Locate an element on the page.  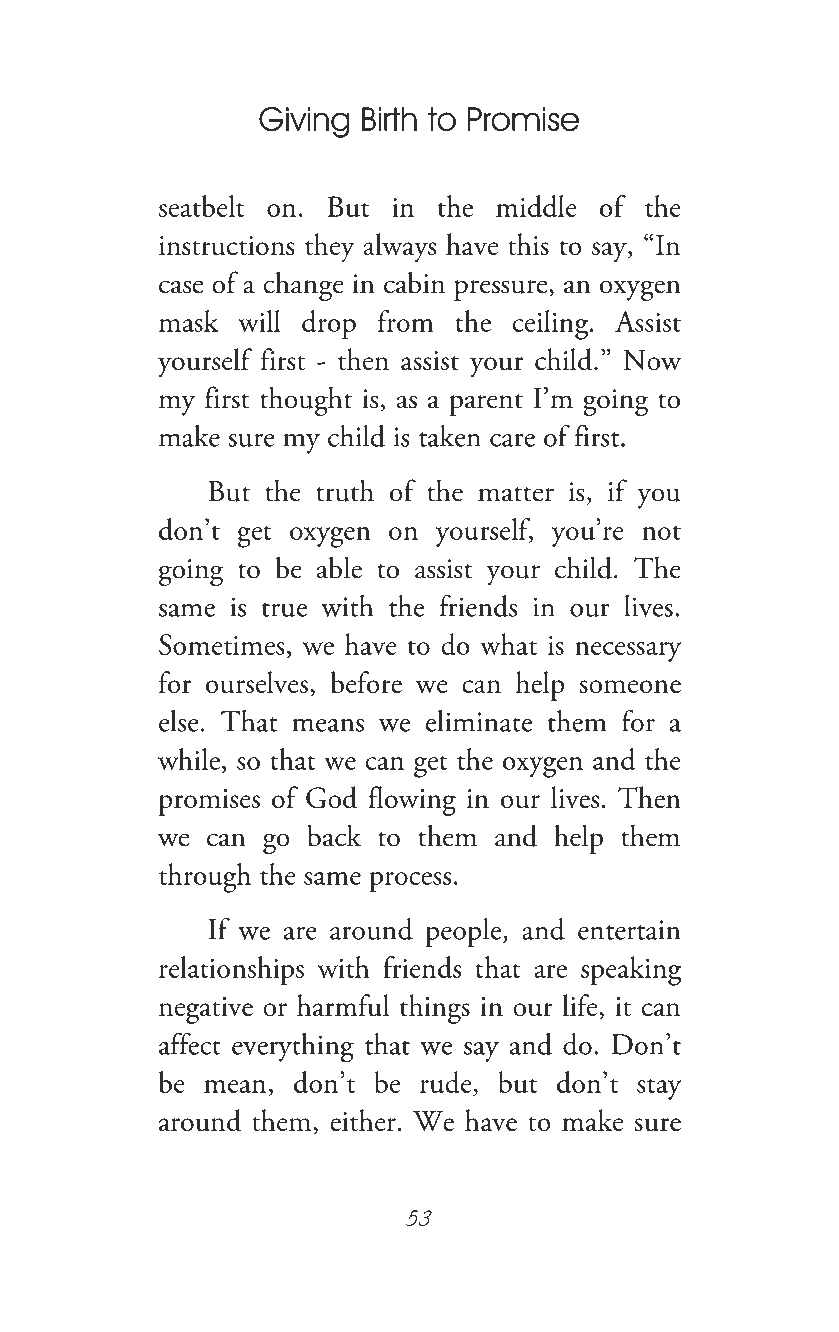
seatbelt is located at coordinates (201, 206).
